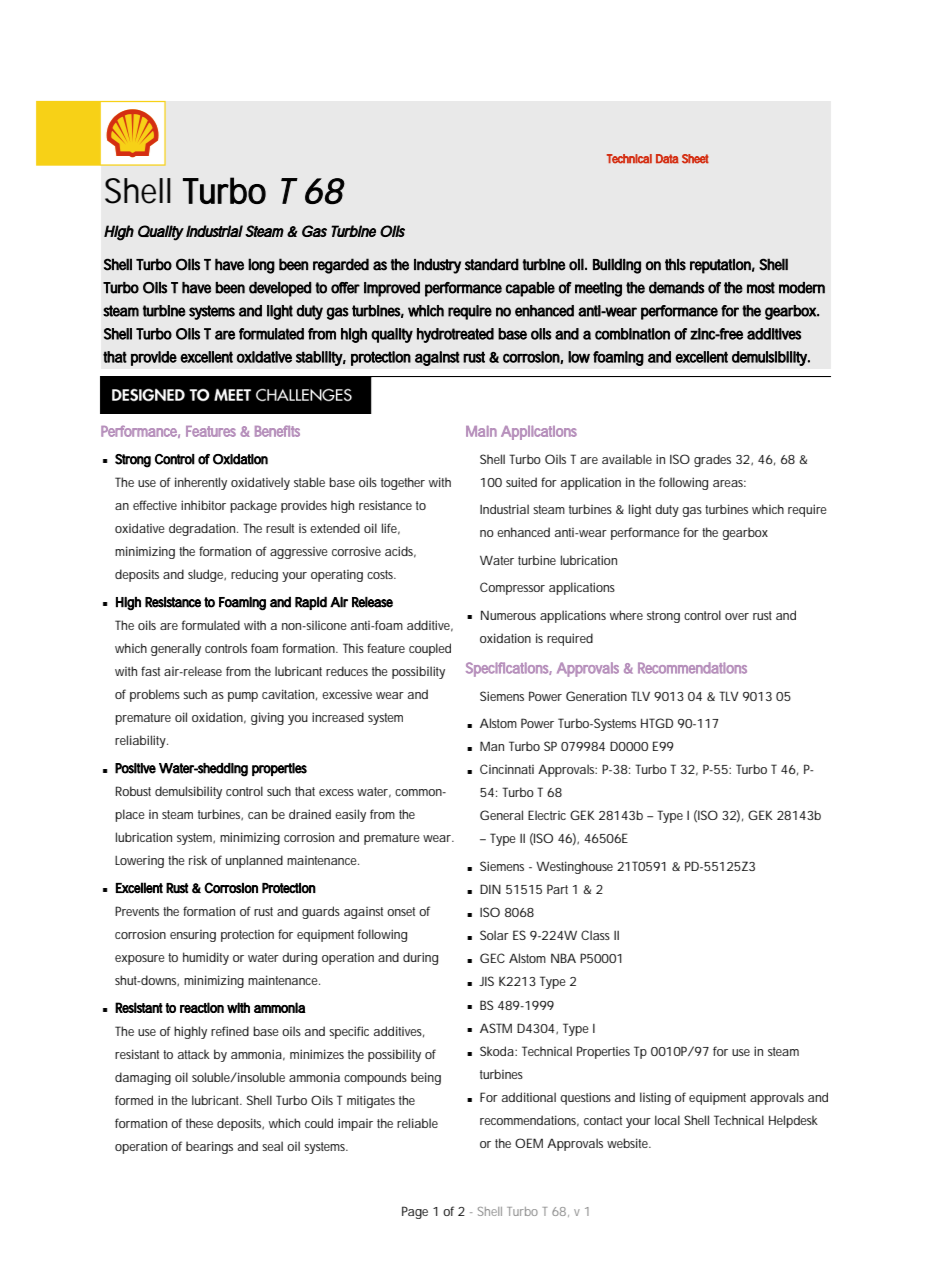 This screenshot has height=1288, width=931. I want to click on pump, so click(243, 697).
